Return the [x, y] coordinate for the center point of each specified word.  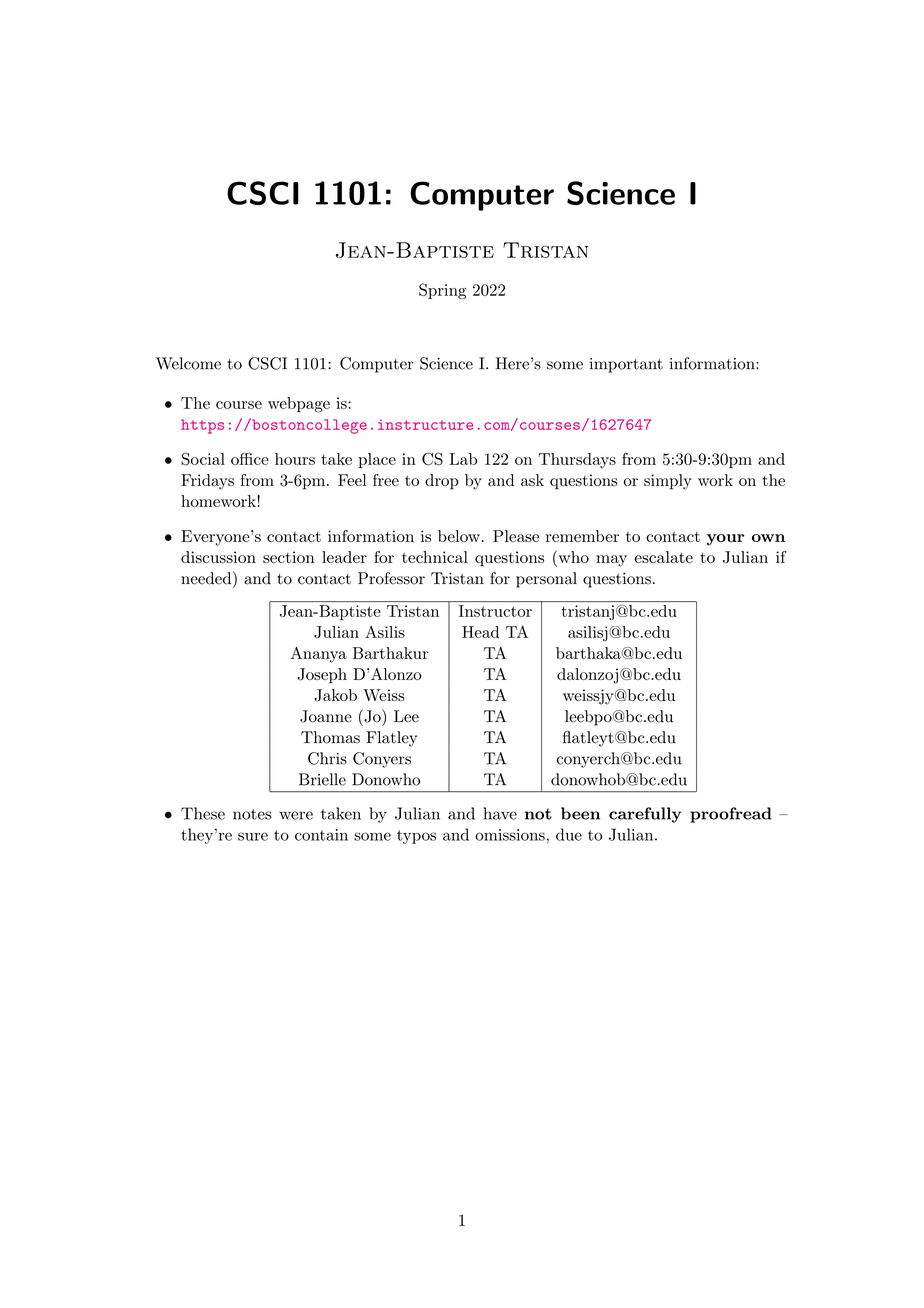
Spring [442, 291]
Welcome [188, 363]
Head [480, 632]
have [500, 813]
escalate [664, 557]
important [626, 365]
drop [442, 482]
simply [668, 482]
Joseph [322, 676]
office [249, 458]
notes [252, 814]
